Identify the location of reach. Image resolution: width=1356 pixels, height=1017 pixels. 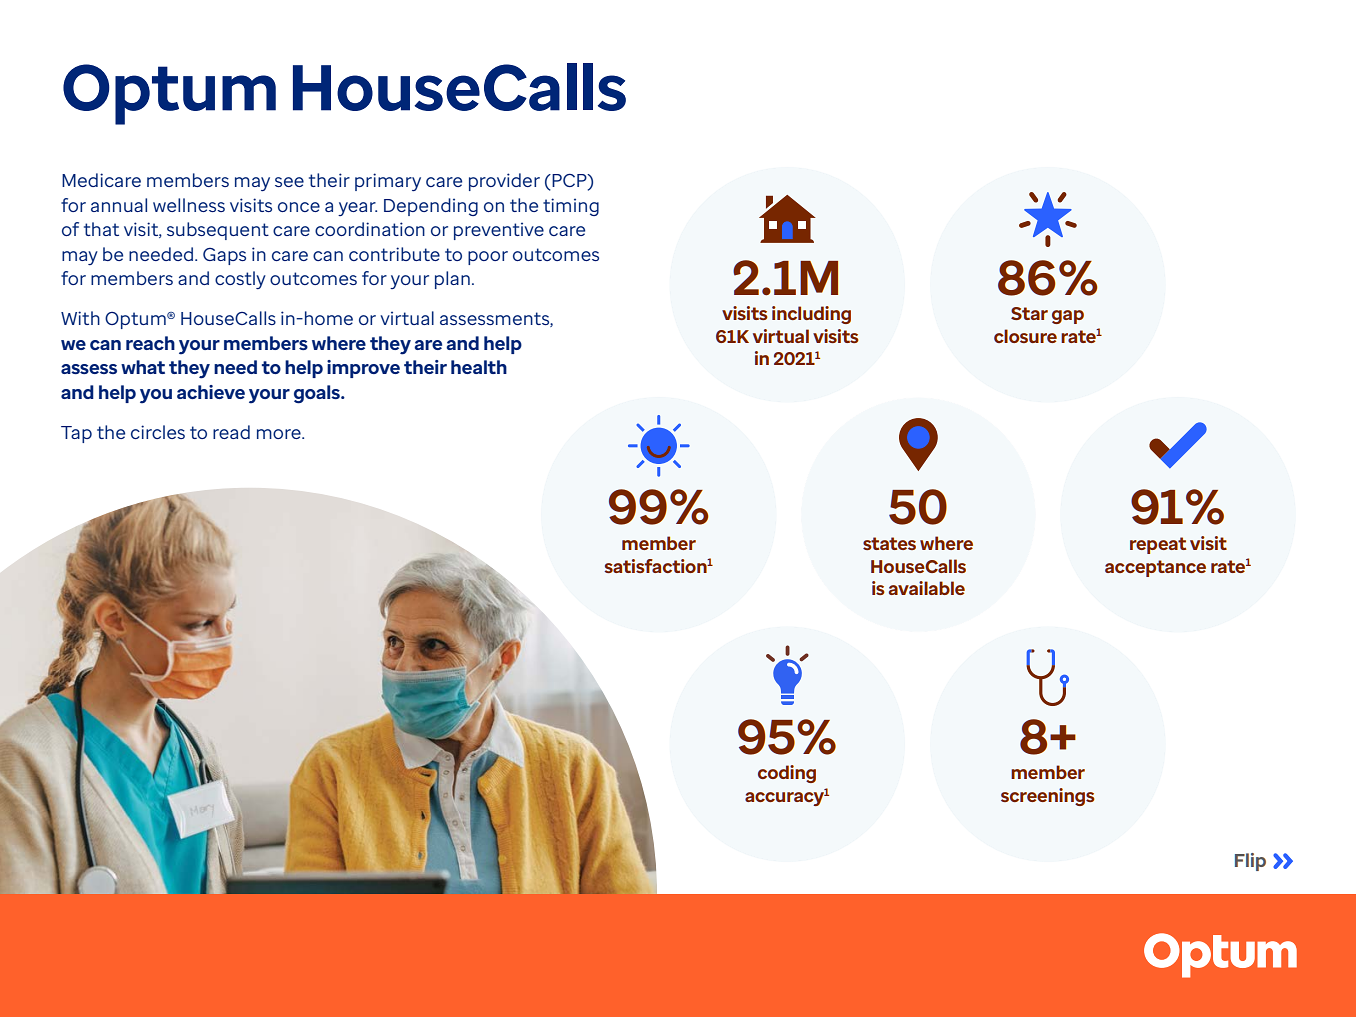
(150, 343).
